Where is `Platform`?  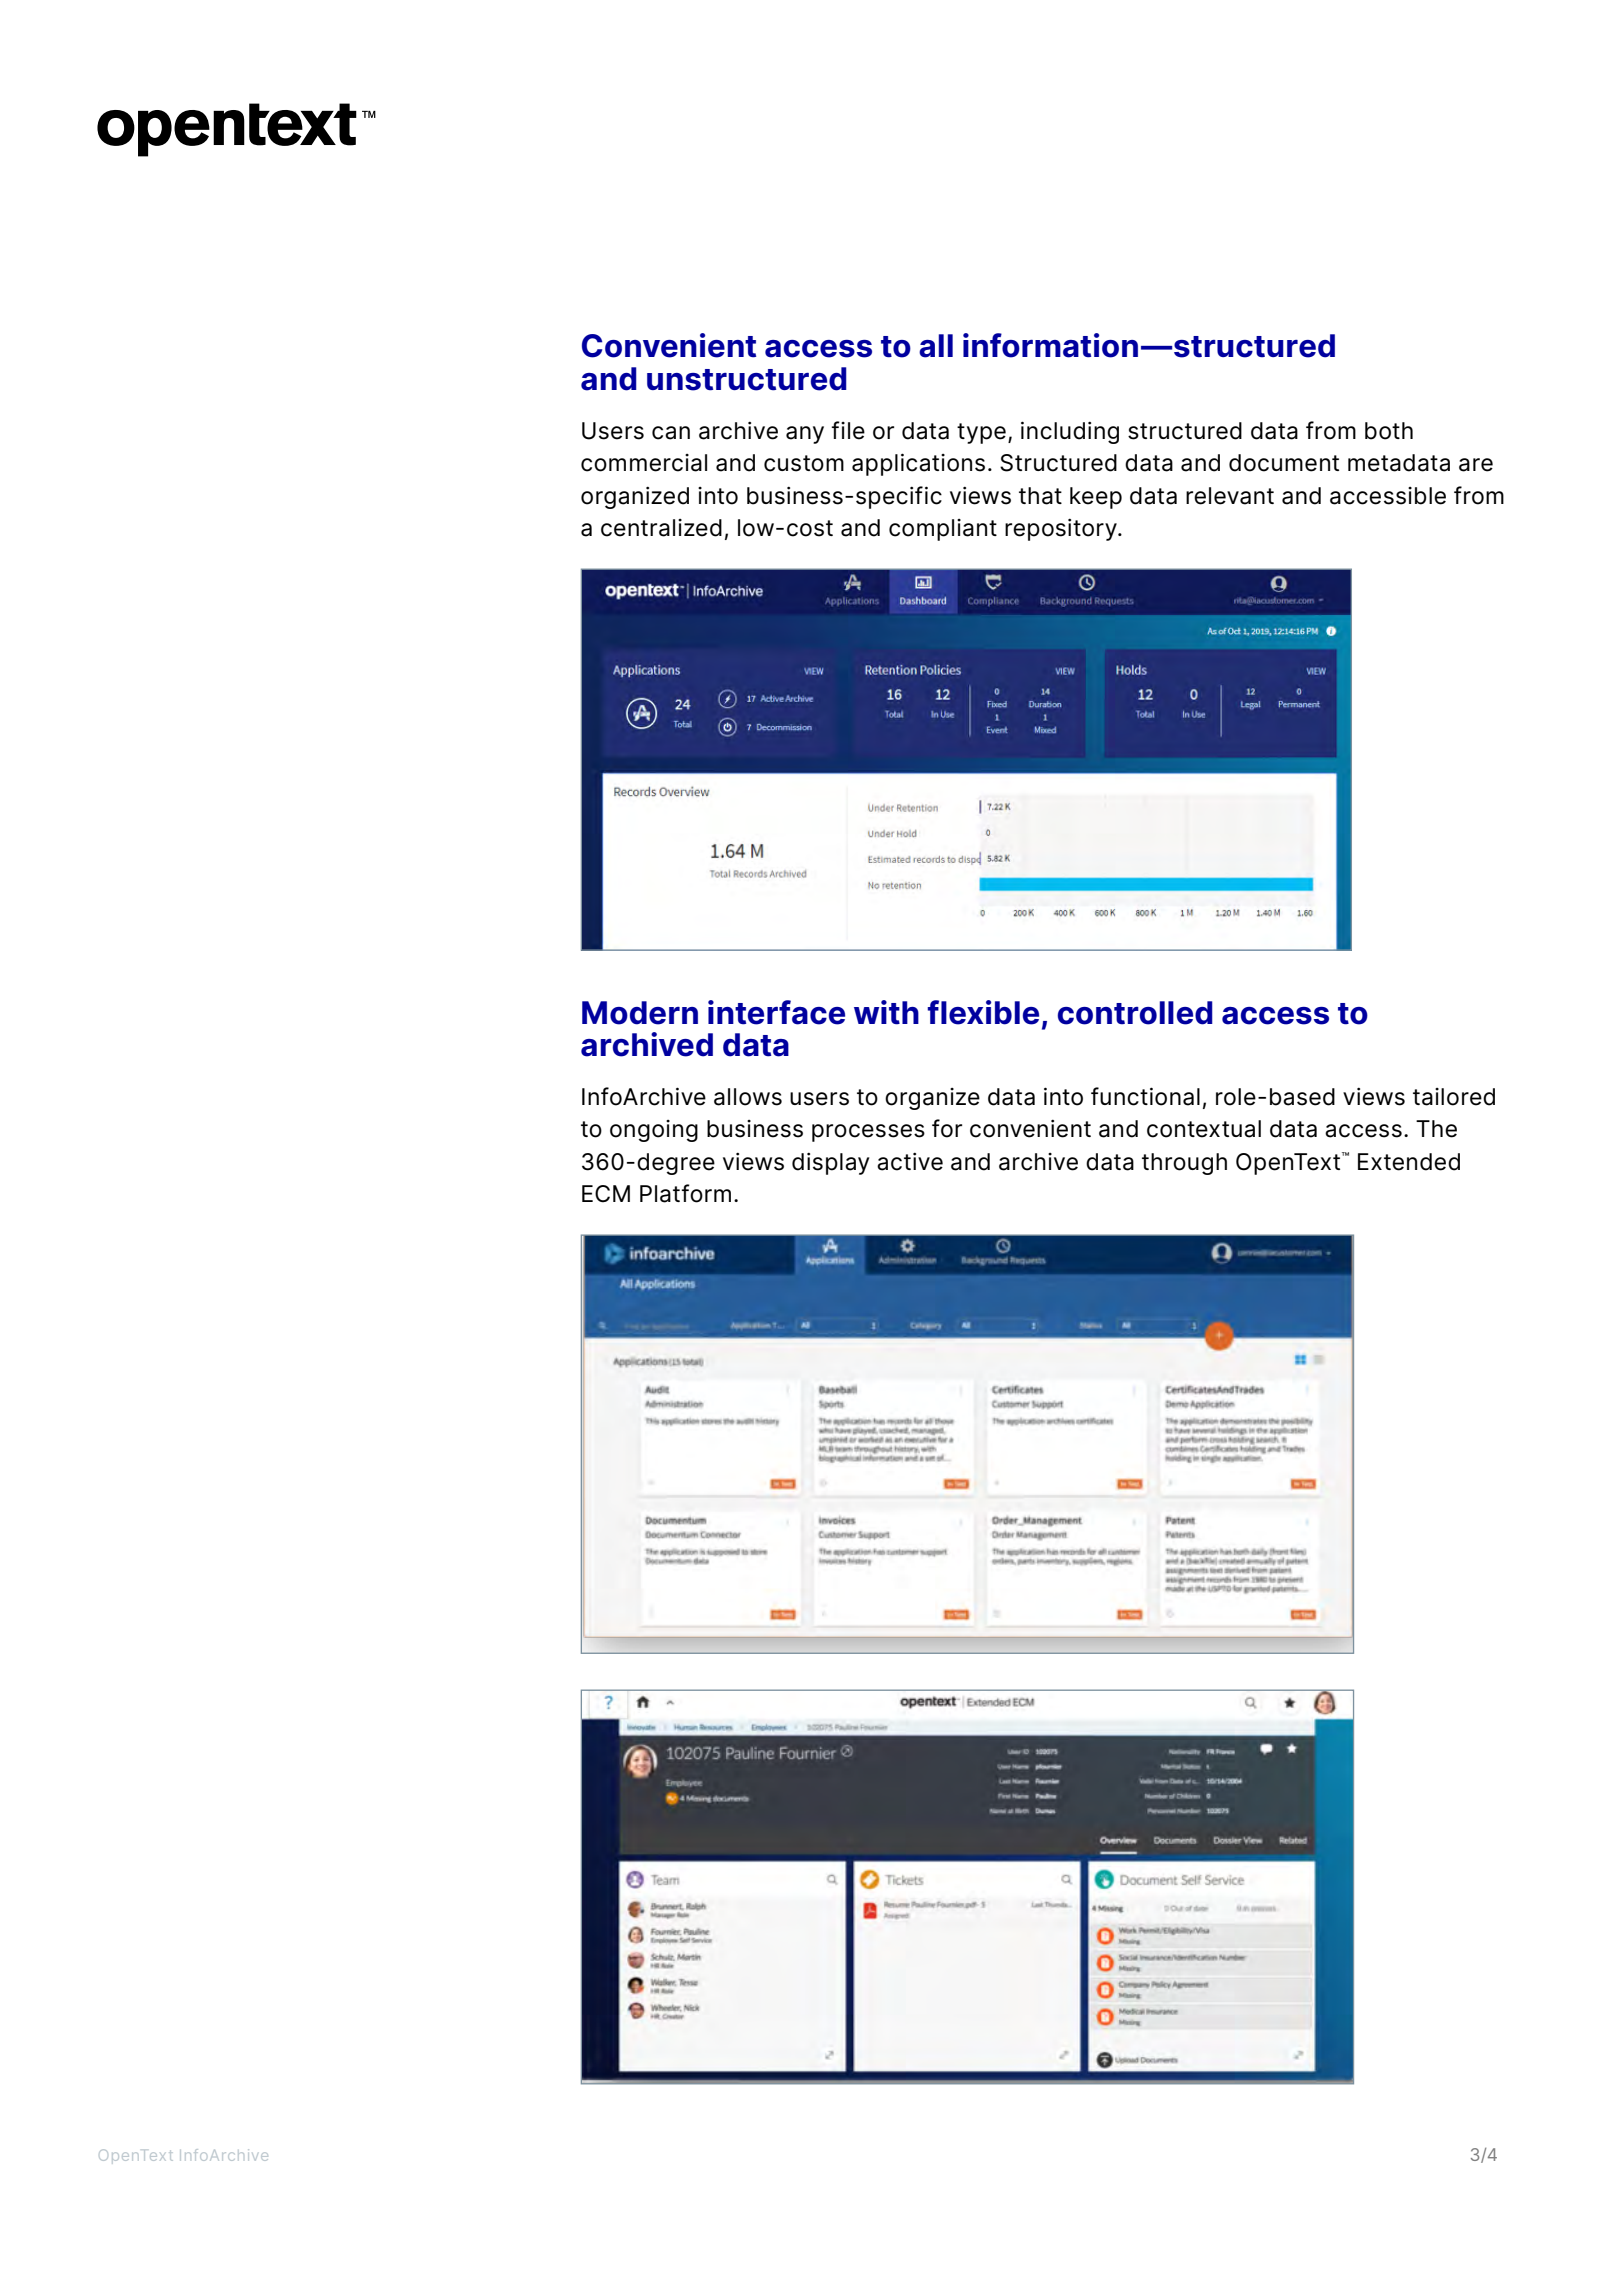
Platform is located at coordinates (685, 1193).
